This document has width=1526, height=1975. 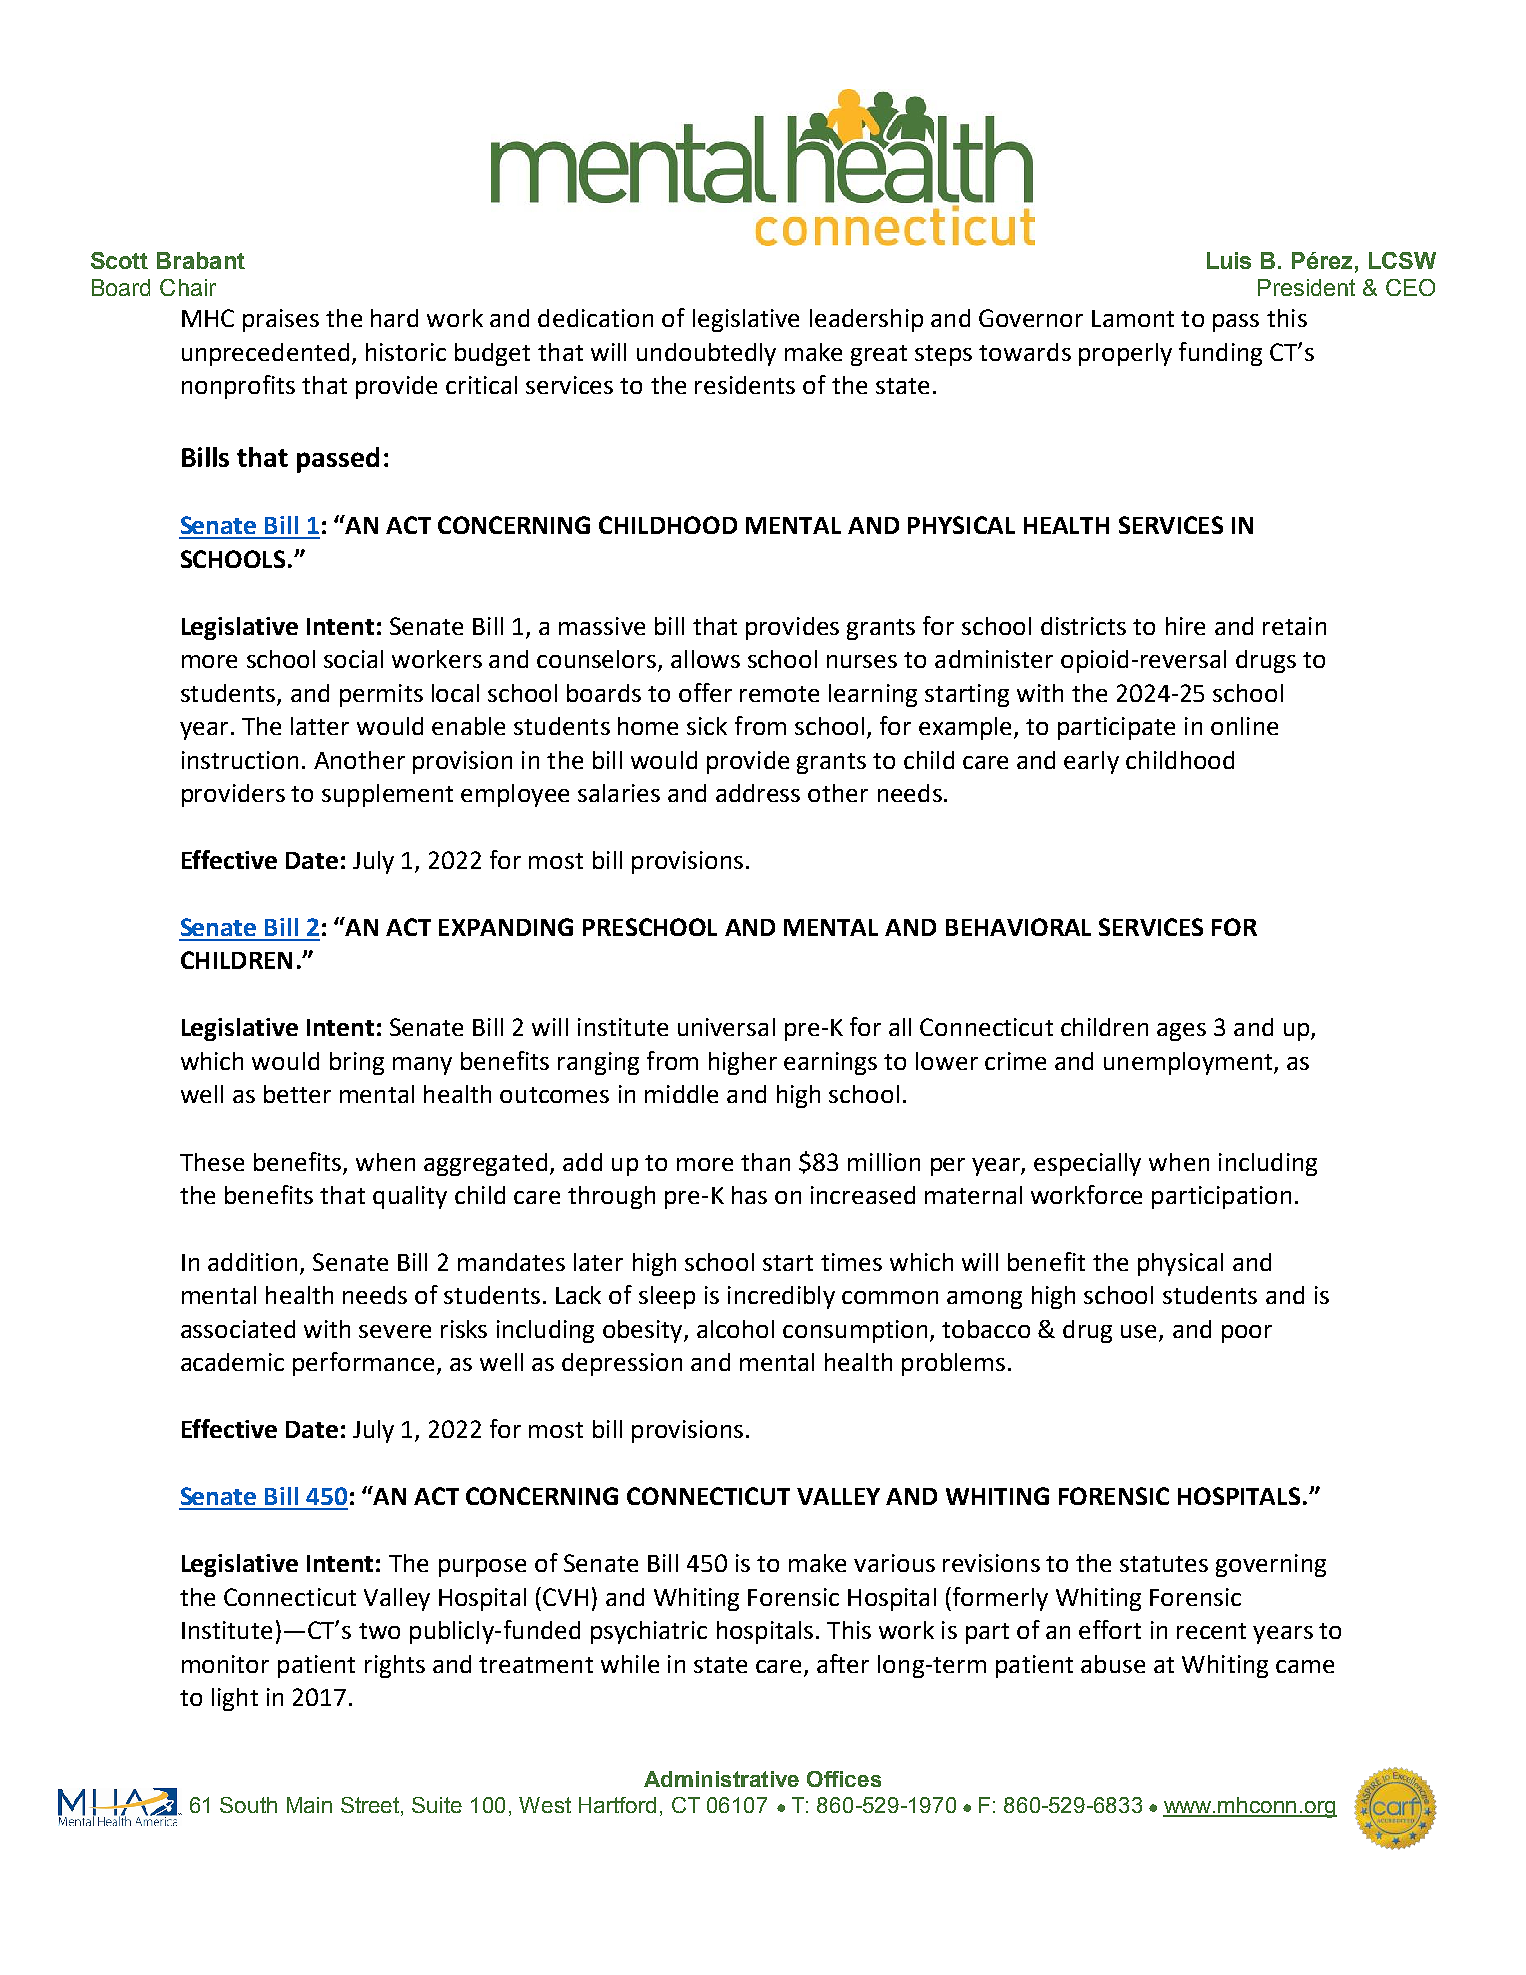 I want to click on South, so click(x=248, y=1805).
